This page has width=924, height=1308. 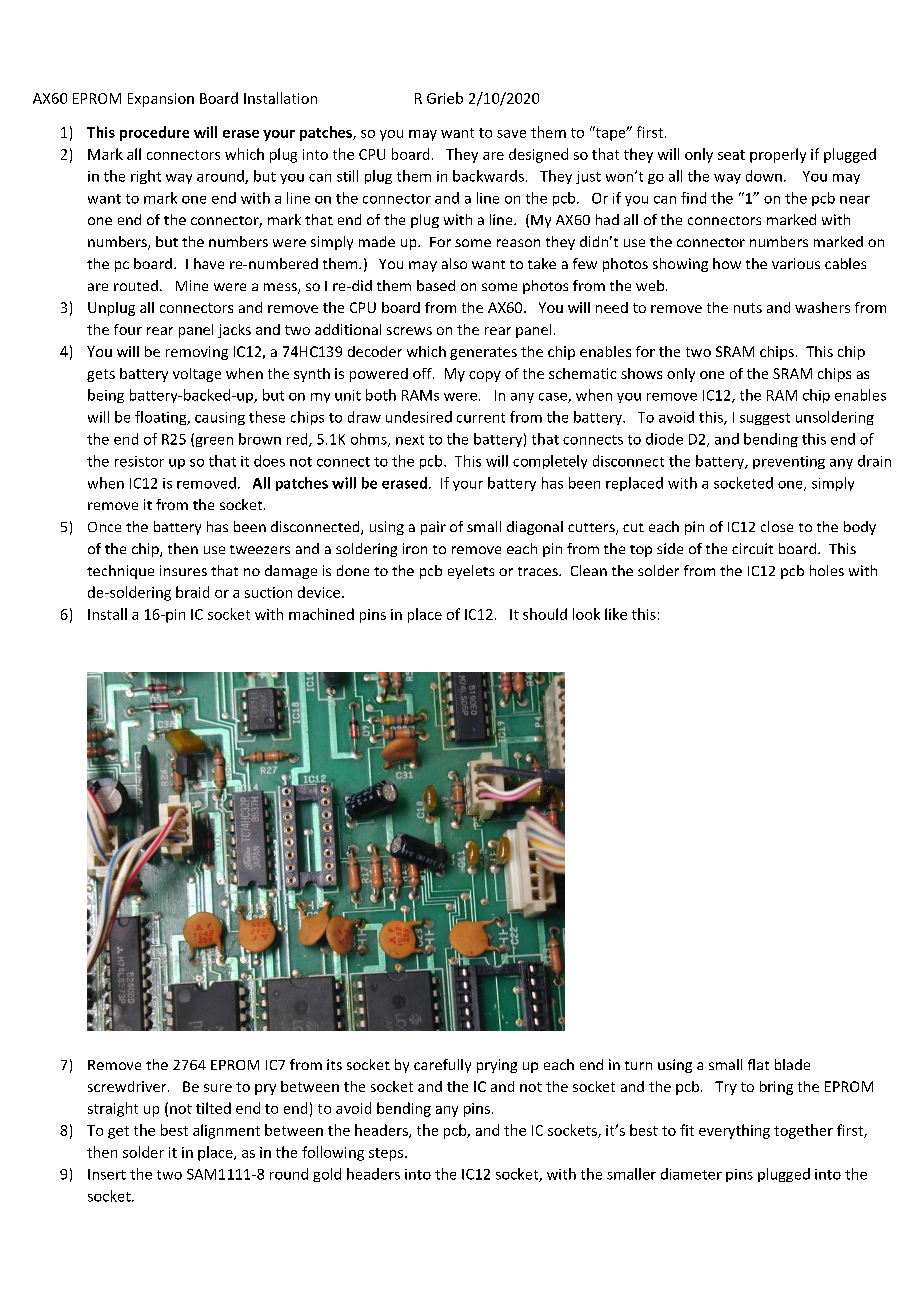 I want to click on resistor, so click(x=139, y=461).
